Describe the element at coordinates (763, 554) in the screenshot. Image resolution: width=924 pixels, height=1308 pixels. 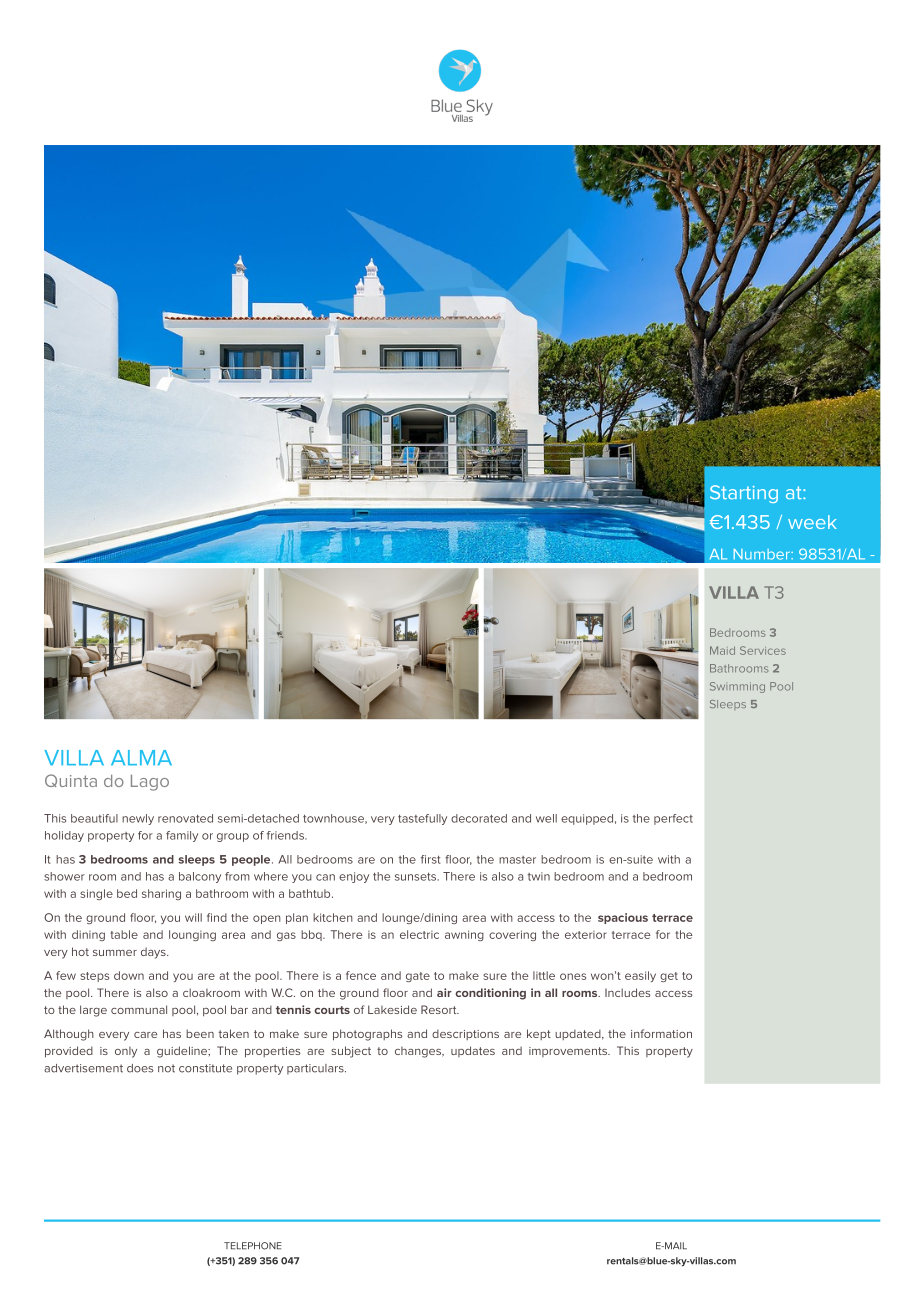
I see `Number` at that location.
